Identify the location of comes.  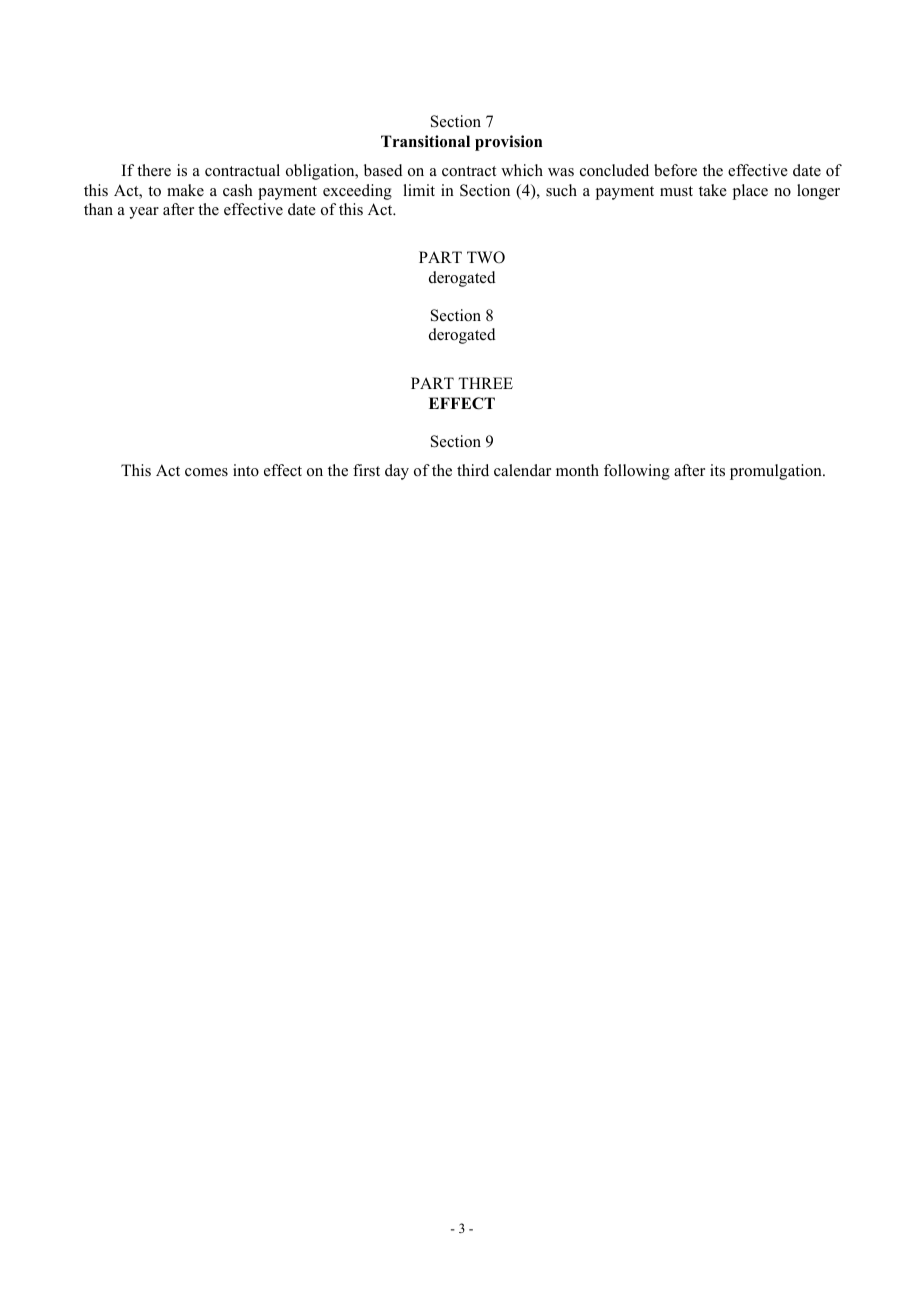
(206, 472).
